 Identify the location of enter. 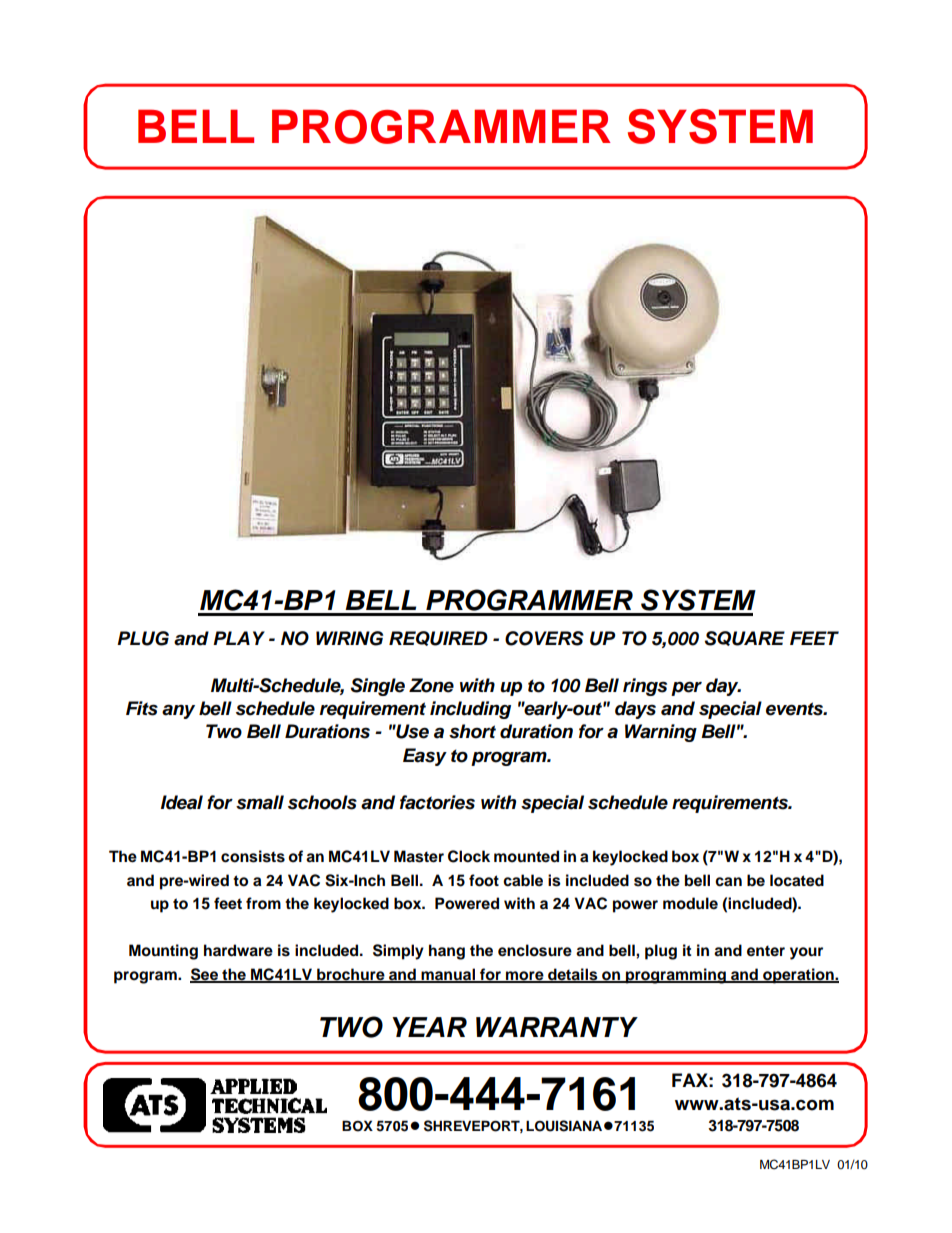
(766, 951).
